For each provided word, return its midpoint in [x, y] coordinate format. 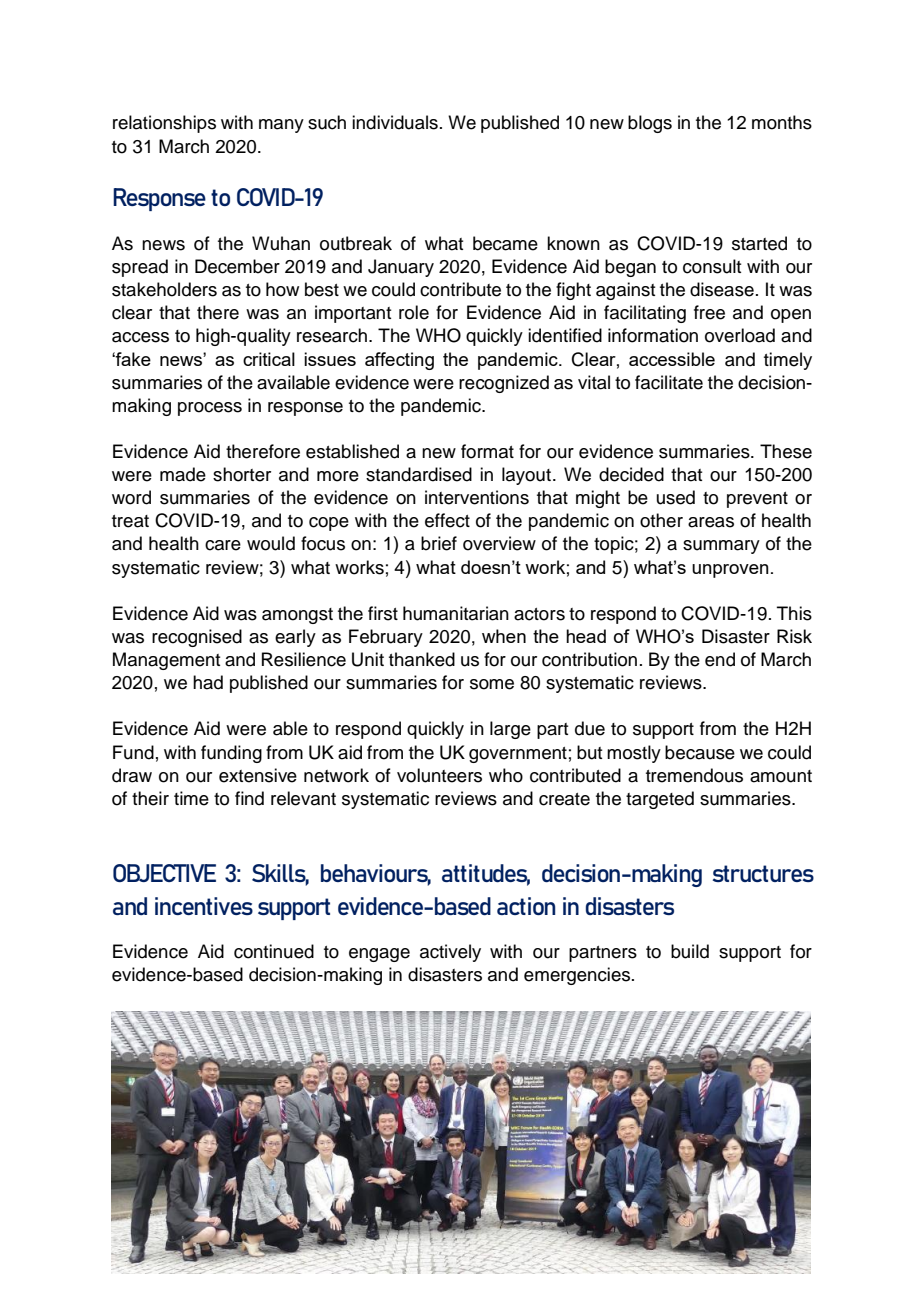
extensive [258, 775]
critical [269, 359]
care [223, 545]
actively [450, 953]
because [700, 752]
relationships [164, 124]
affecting [399, 361]
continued [274, 951]
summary [721, 547]
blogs [650, 124]
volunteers [439, 775]
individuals [395, 122]
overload [740, 335]
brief [439, 543]
